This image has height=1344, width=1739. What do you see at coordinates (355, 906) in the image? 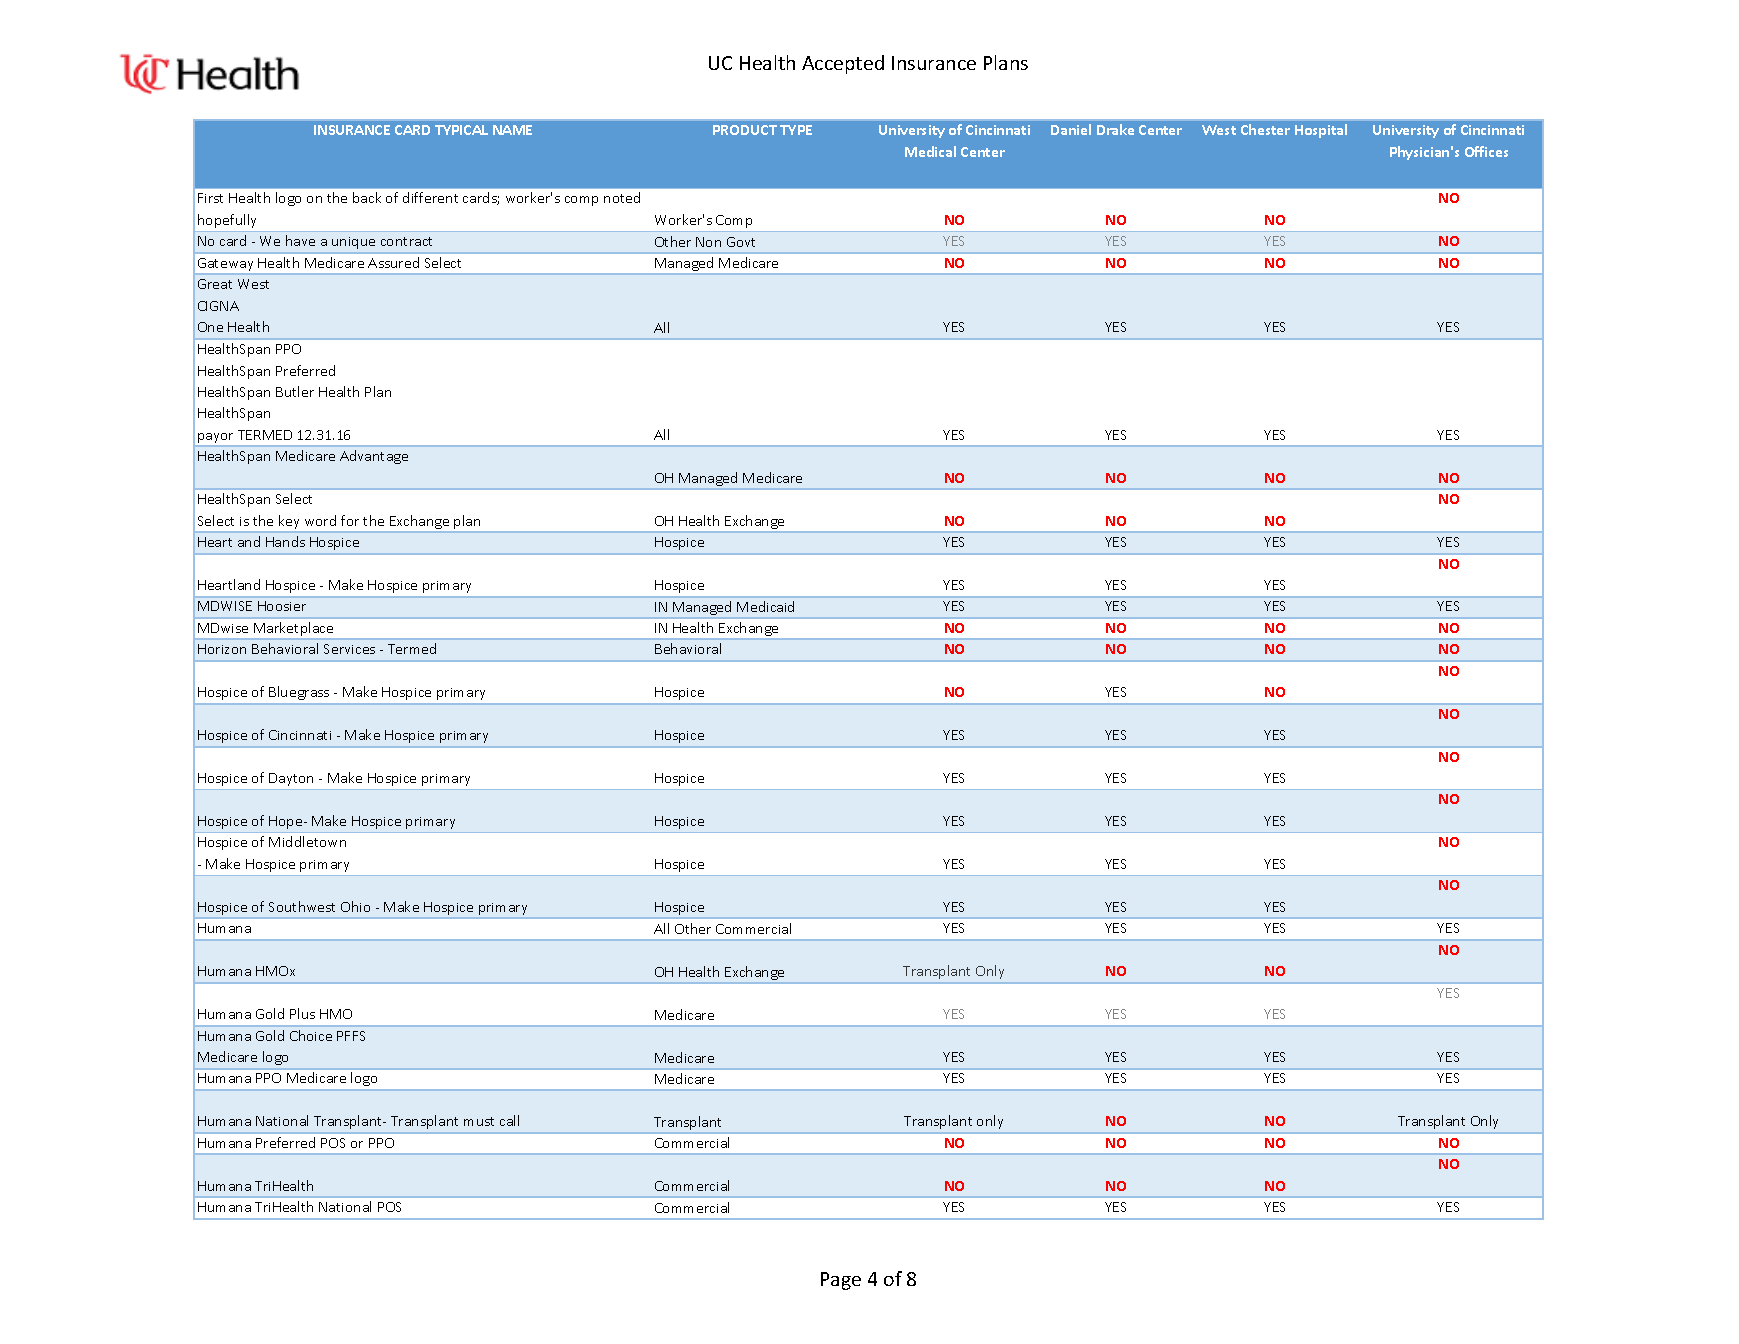
I see `Ohio` at bounding box center [355, 906].
